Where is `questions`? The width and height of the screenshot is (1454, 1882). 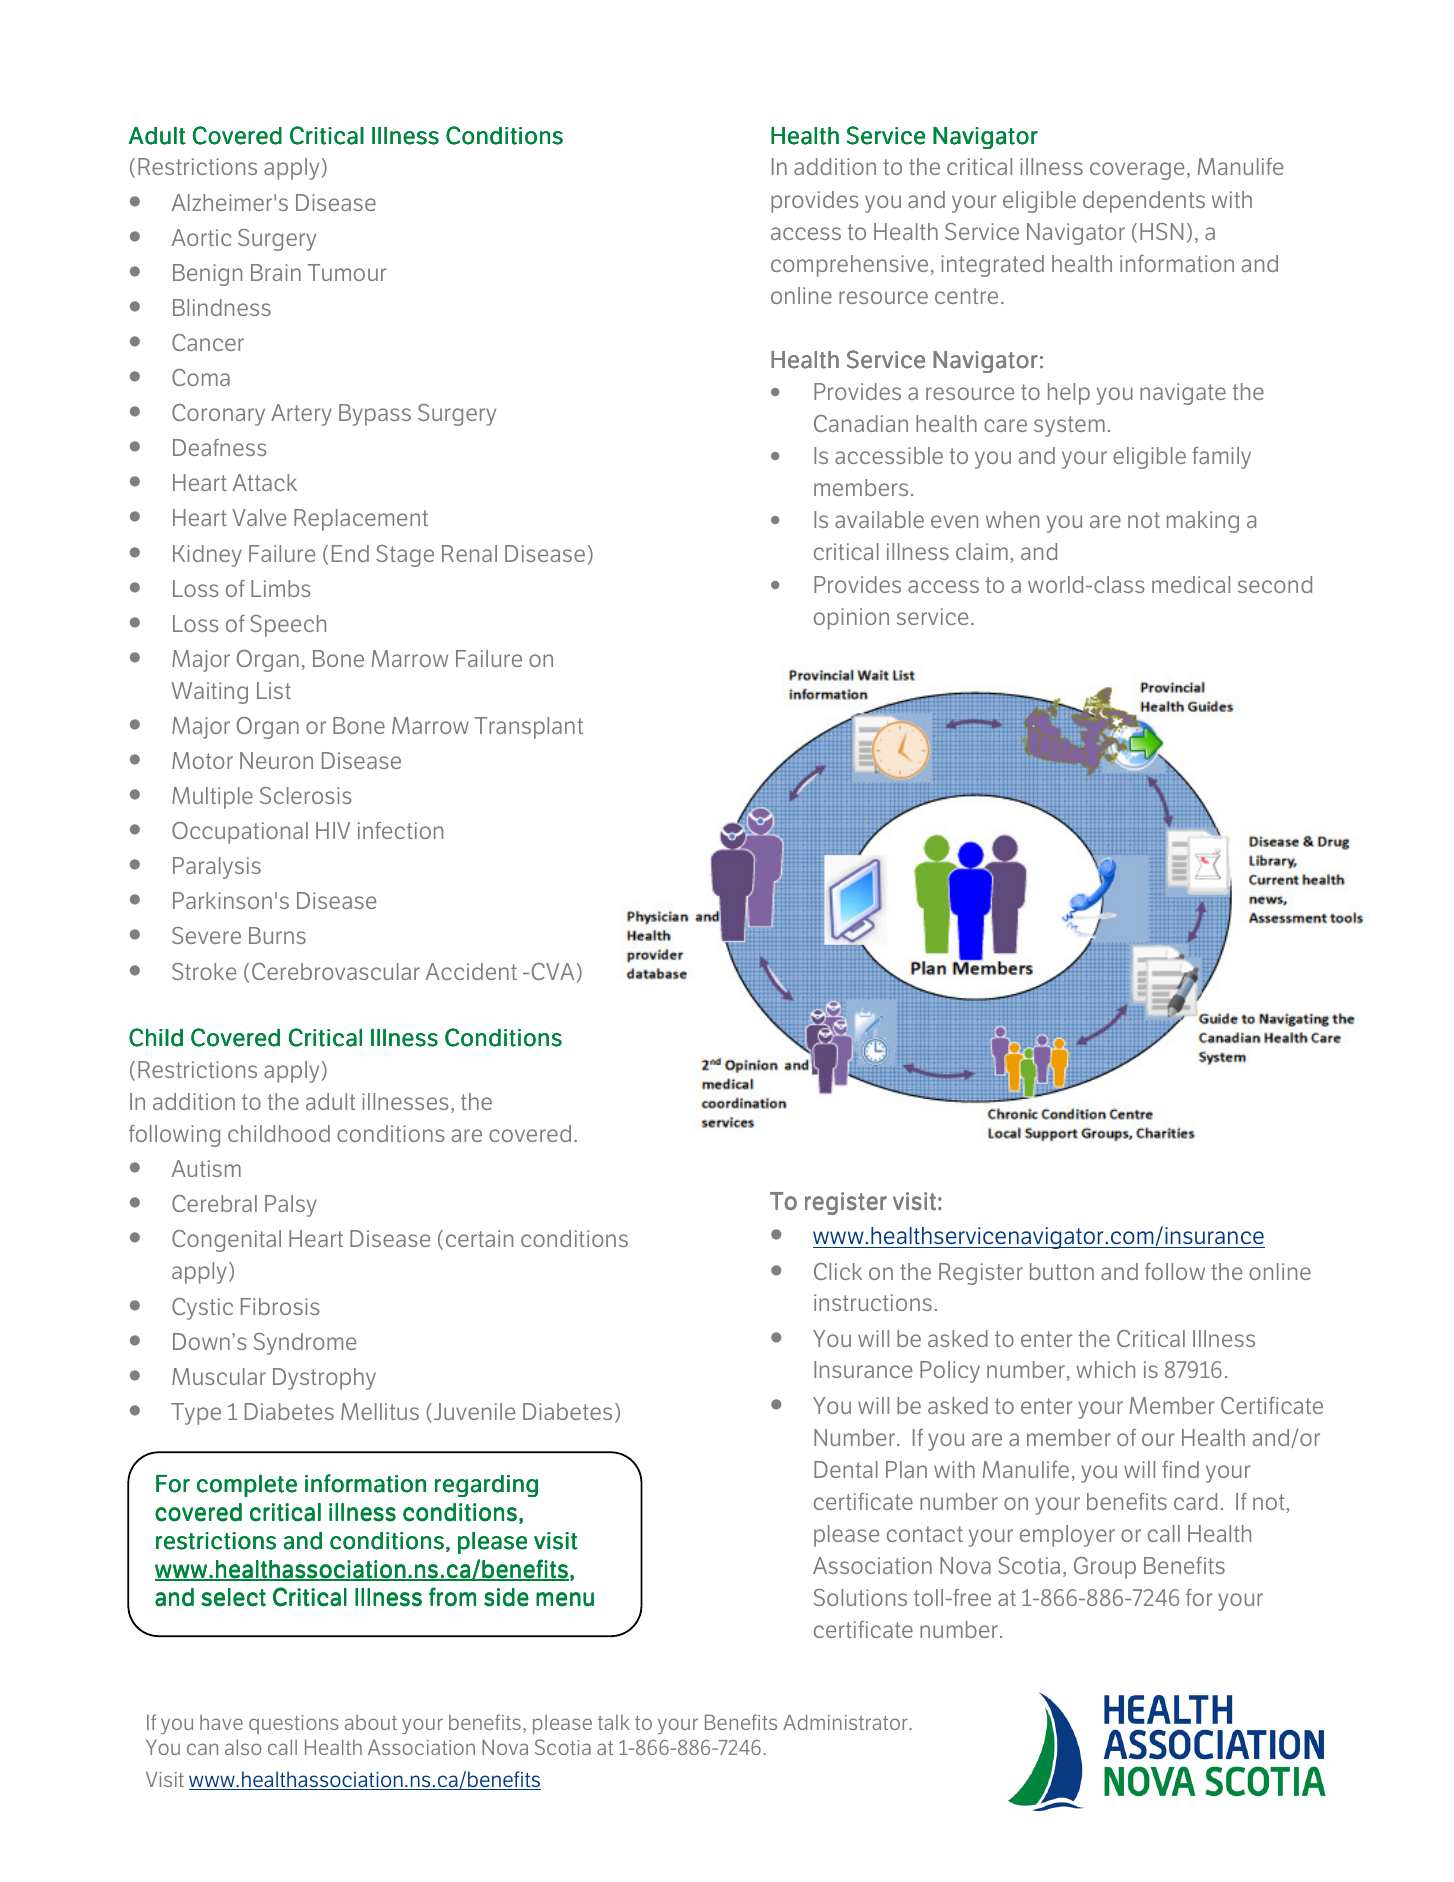
questions is located at coordinates (294, 1724).
